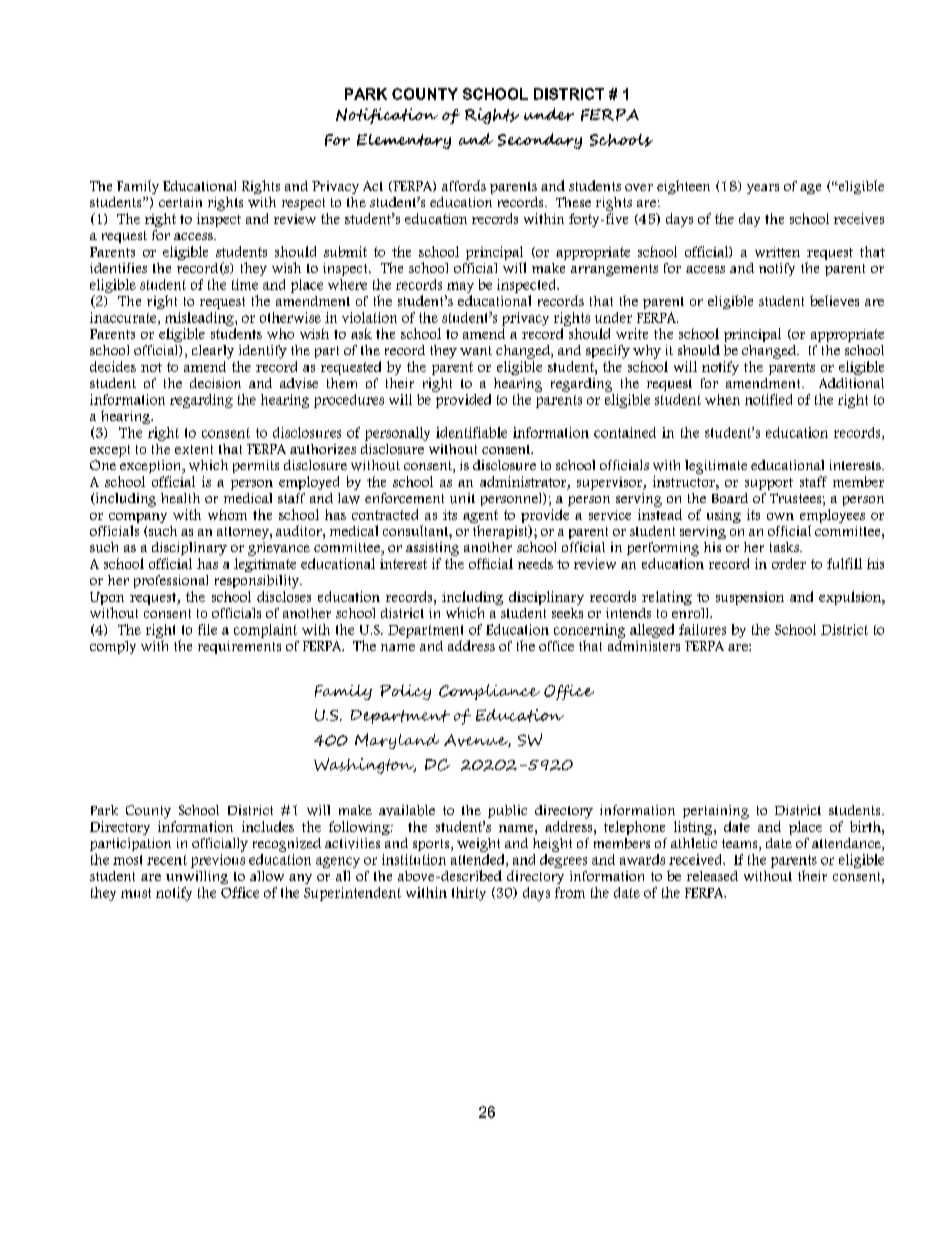 This page has width=952, height=1233. What do you see at coordinates (540, 141) in the page?
I see `Secondary` at bounding box center [540, 141].
